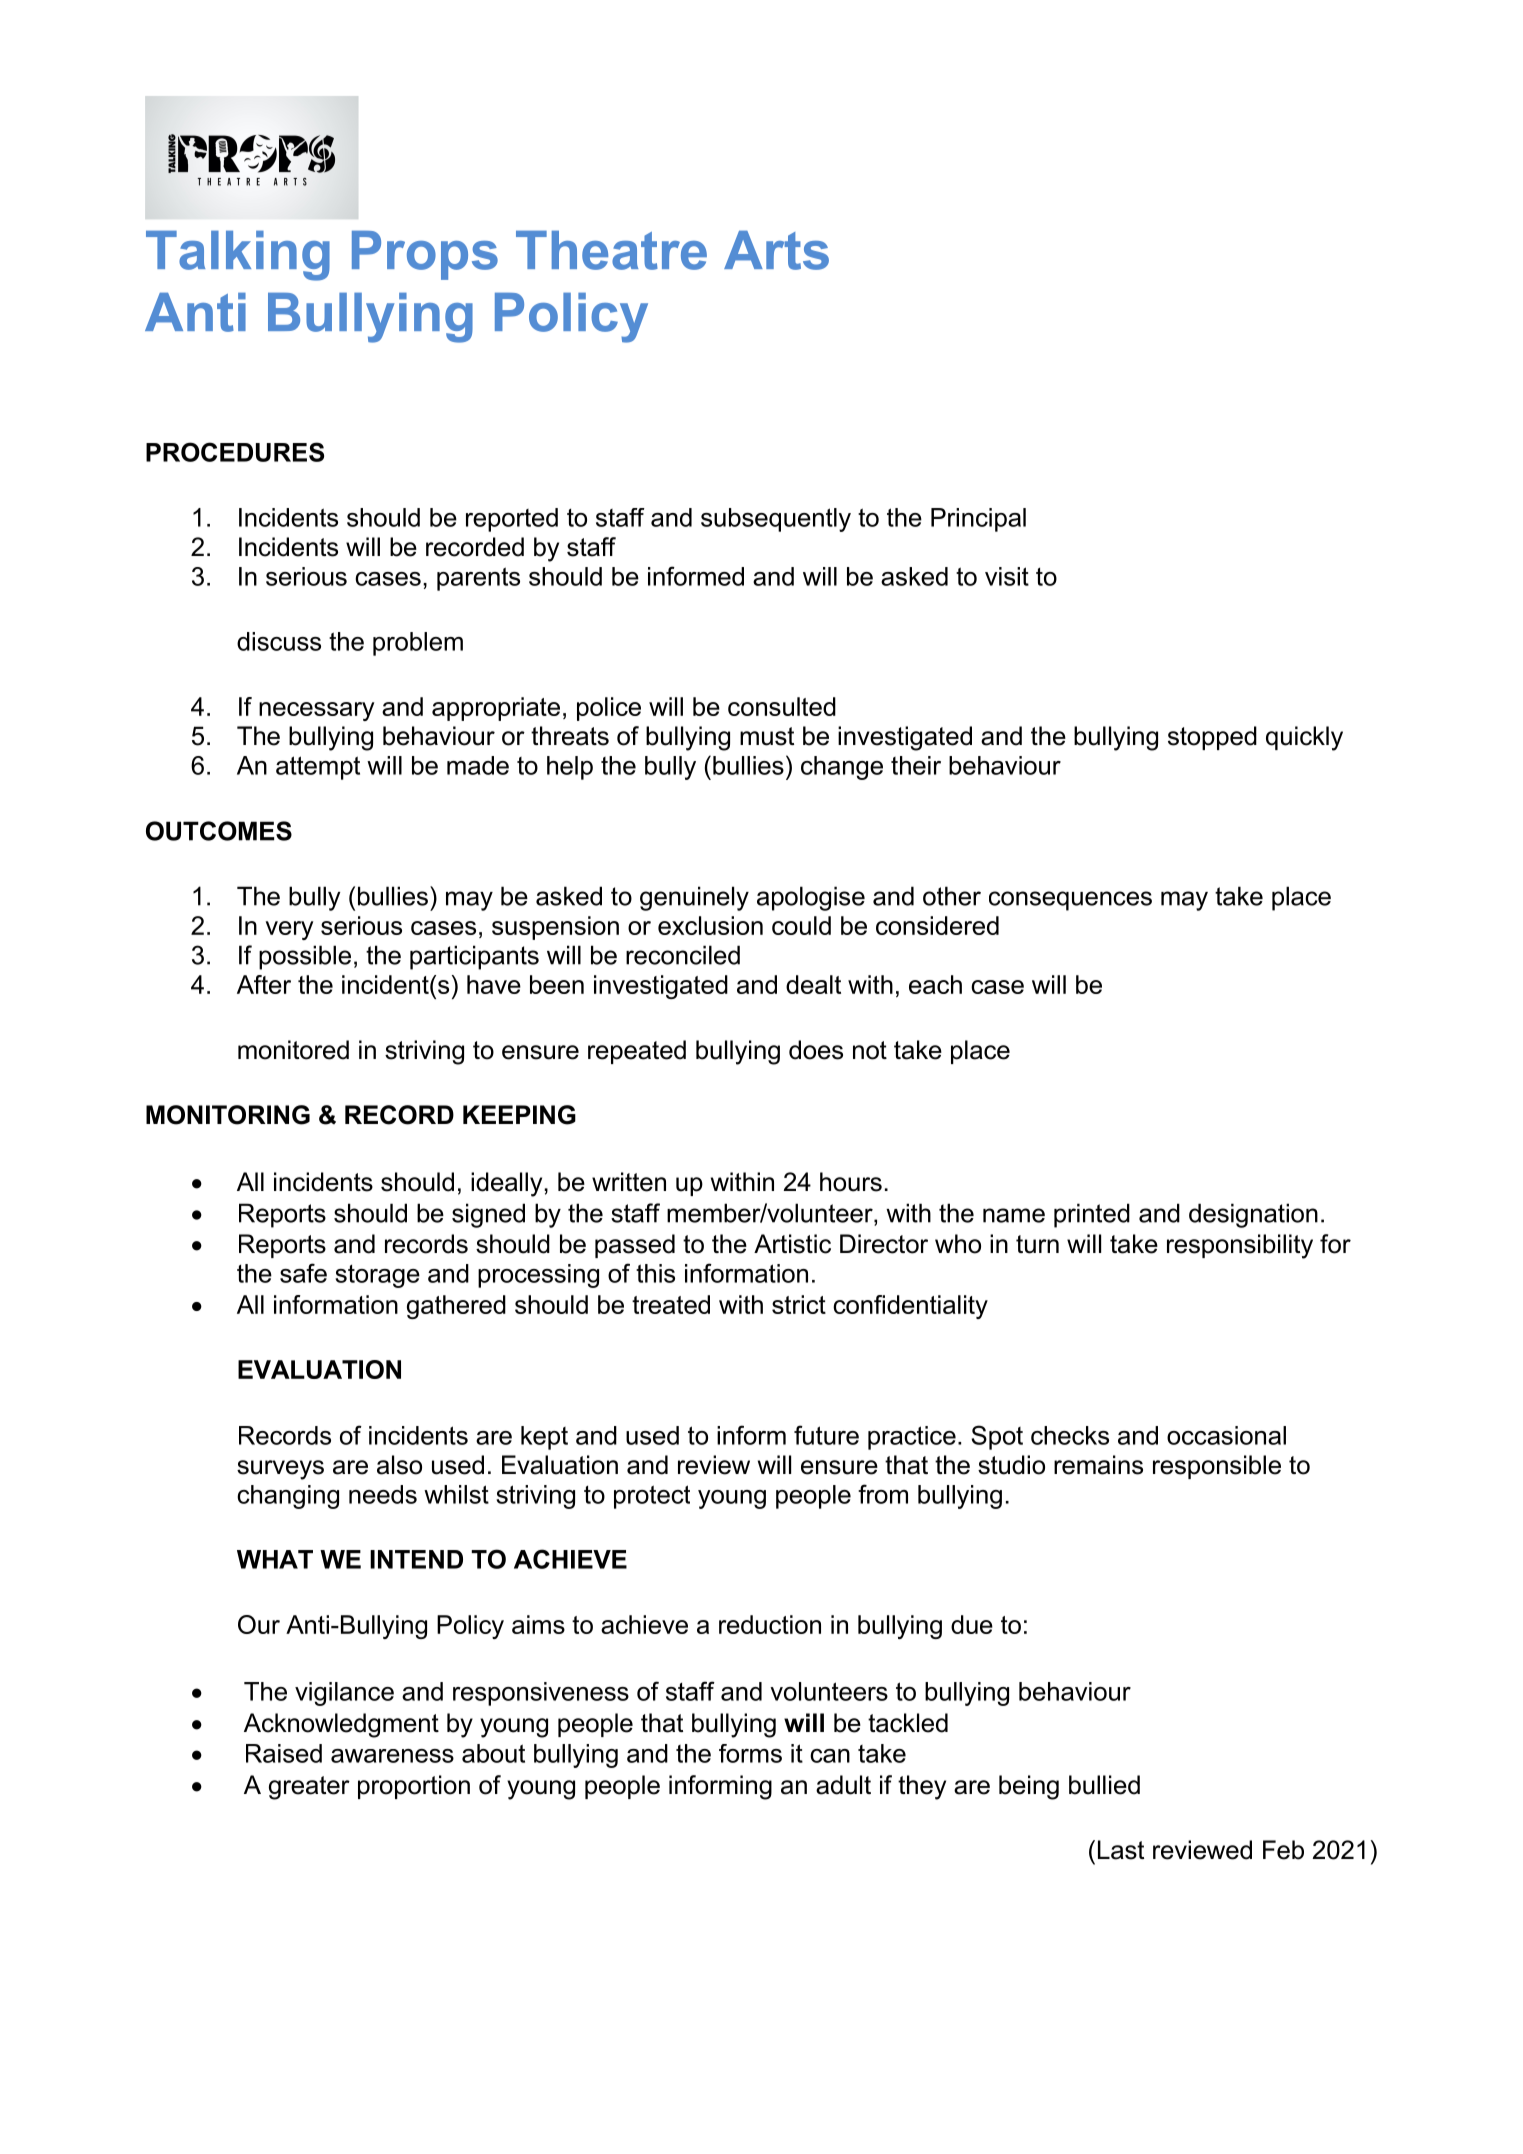  I want to click on consequences, so click(1070, 901).
